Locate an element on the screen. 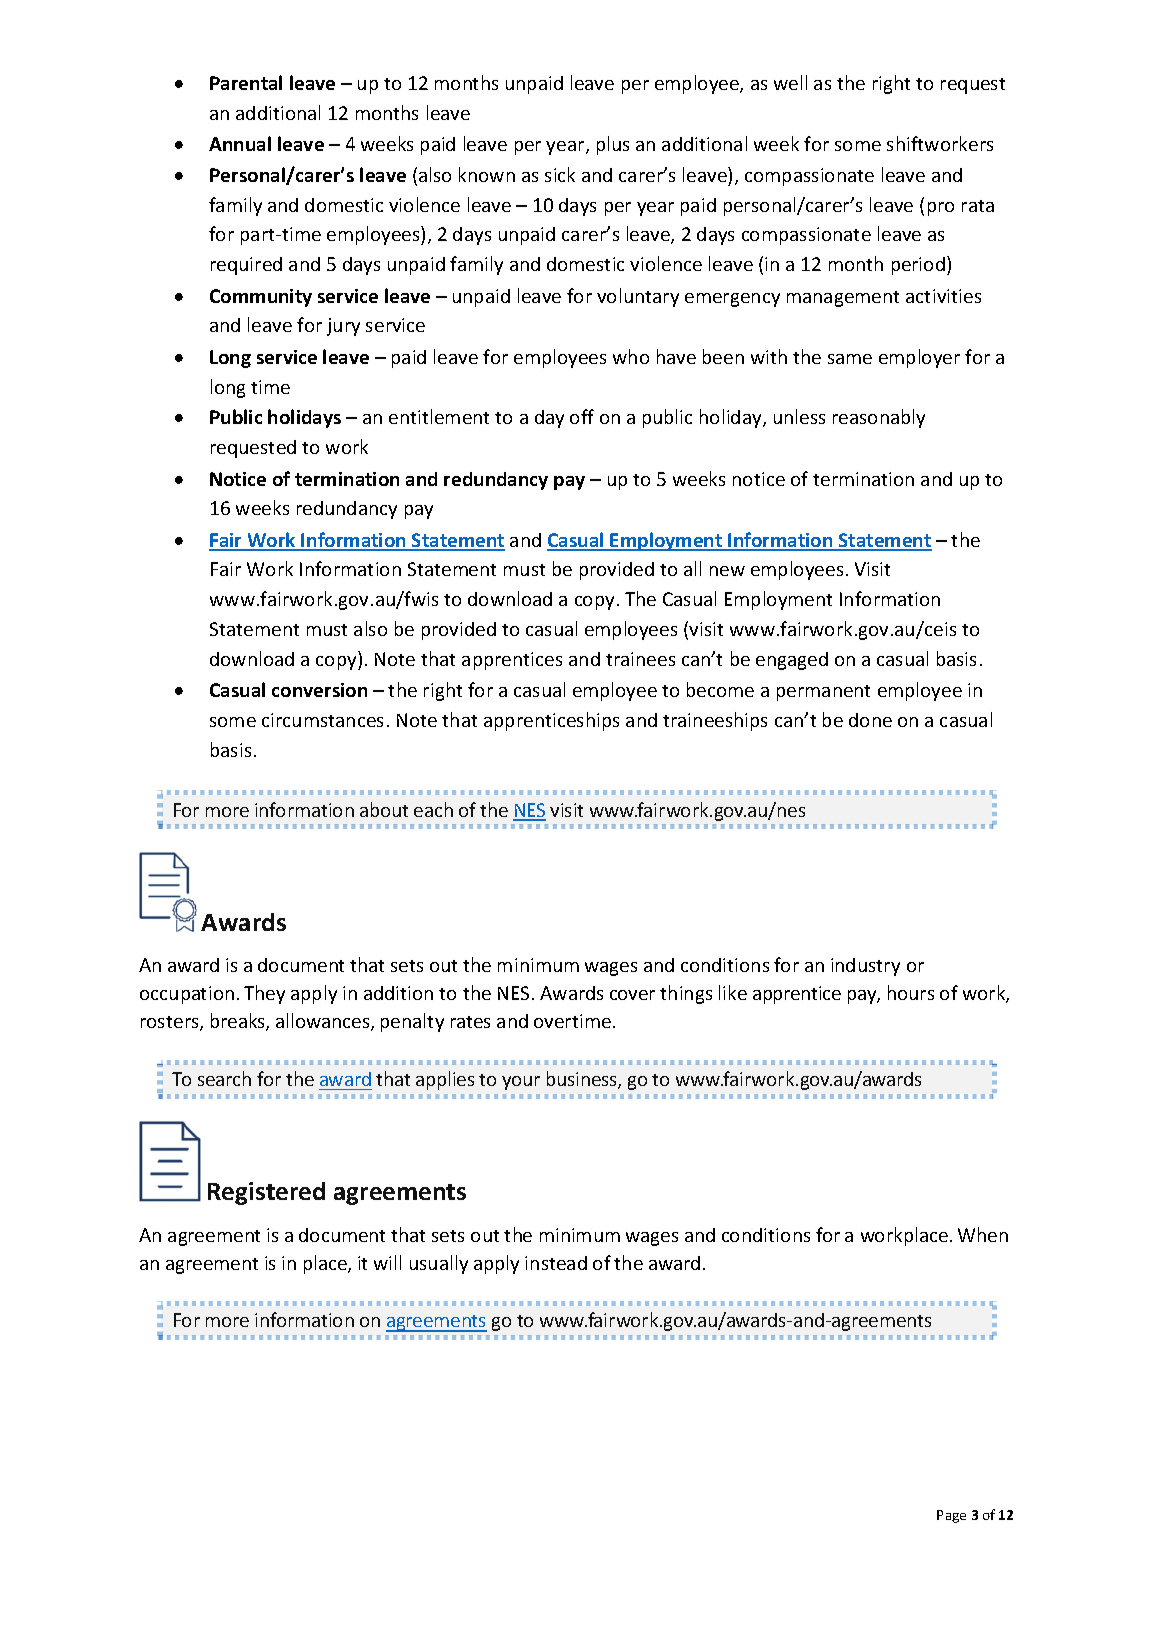 The image size is (1154, 1632). jury is located at coordinates (343, 327).
